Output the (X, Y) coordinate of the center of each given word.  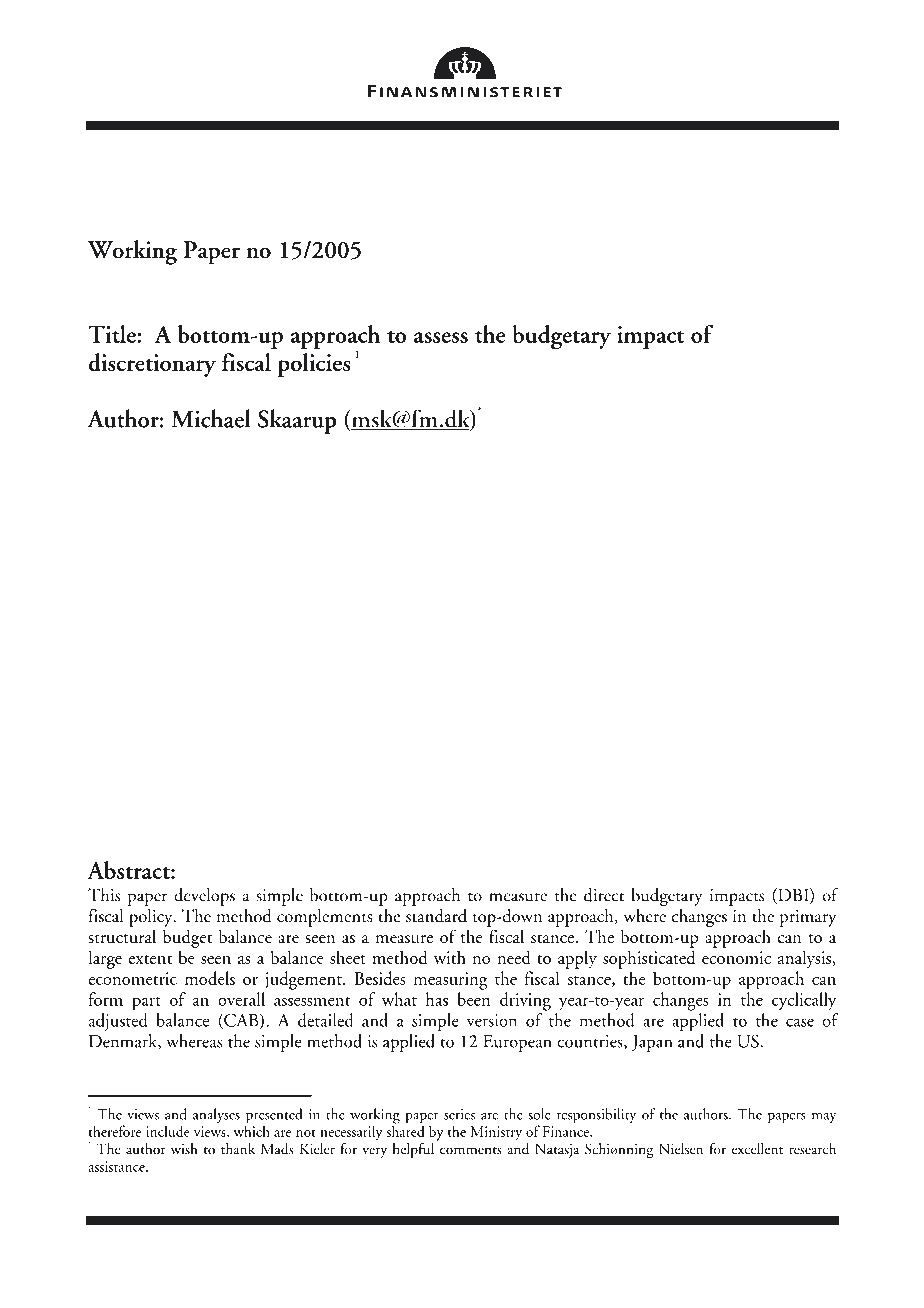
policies (313, 365)
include (168, 1131)
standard (436, 916)
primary (808, 918)
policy (152, 918)
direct (604, 895)
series (459, 1114)
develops (204, 897)
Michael (211, 418)
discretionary (152, 365)
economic (736, 957)
